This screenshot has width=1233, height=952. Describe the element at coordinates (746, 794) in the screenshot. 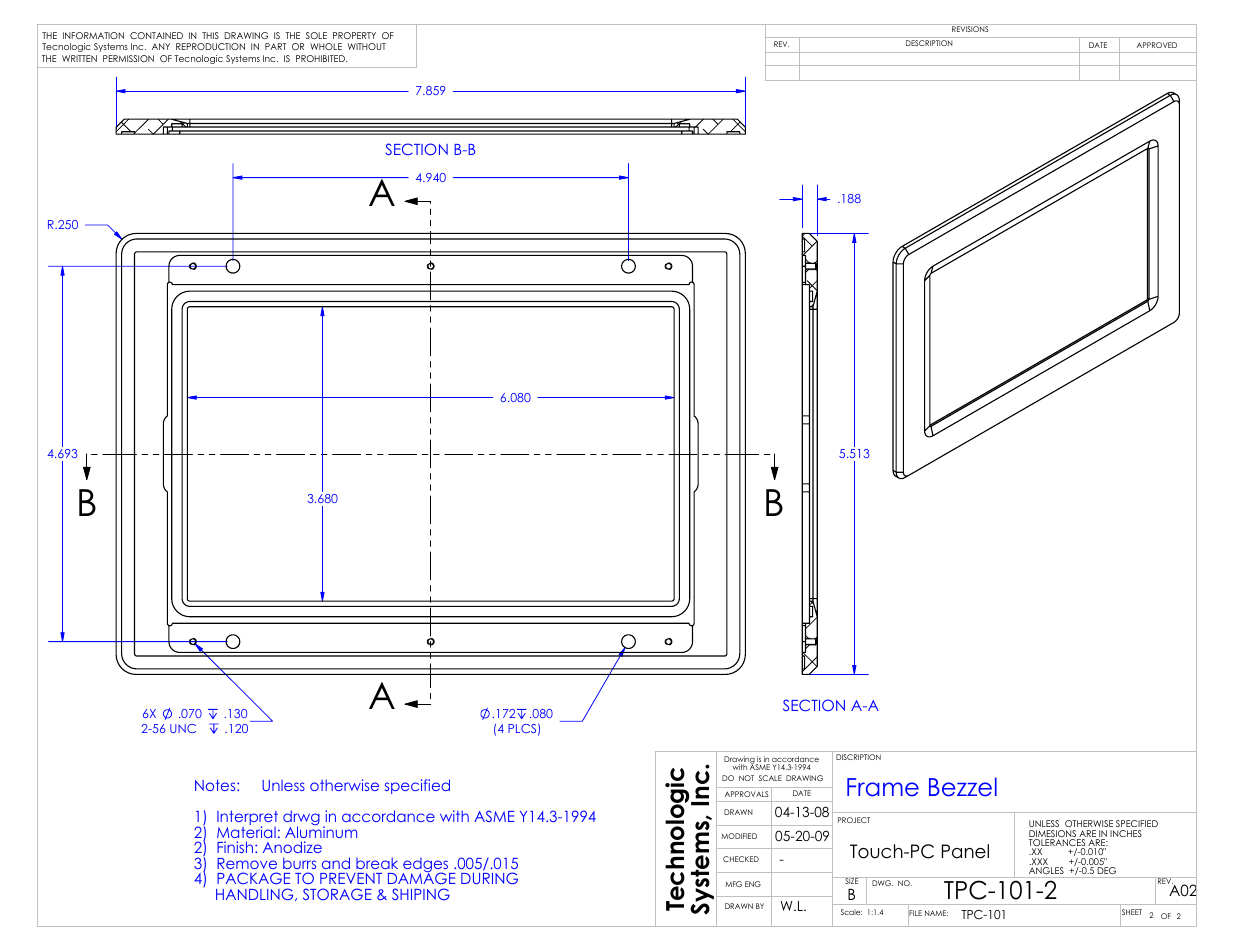

I see `APPROVALS` at that location.
